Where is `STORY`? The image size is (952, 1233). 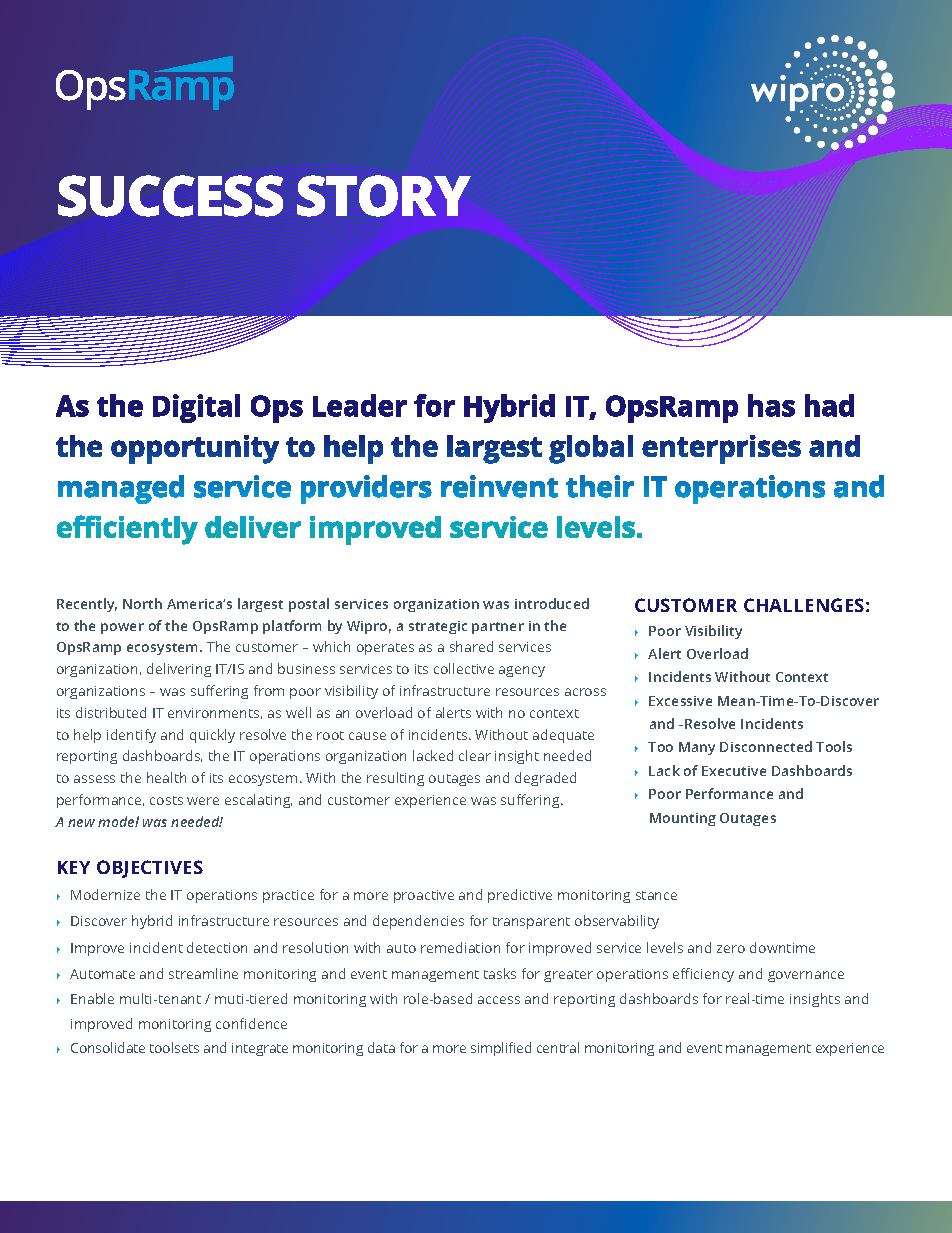
STORY is located at coordinates (384, 196).
